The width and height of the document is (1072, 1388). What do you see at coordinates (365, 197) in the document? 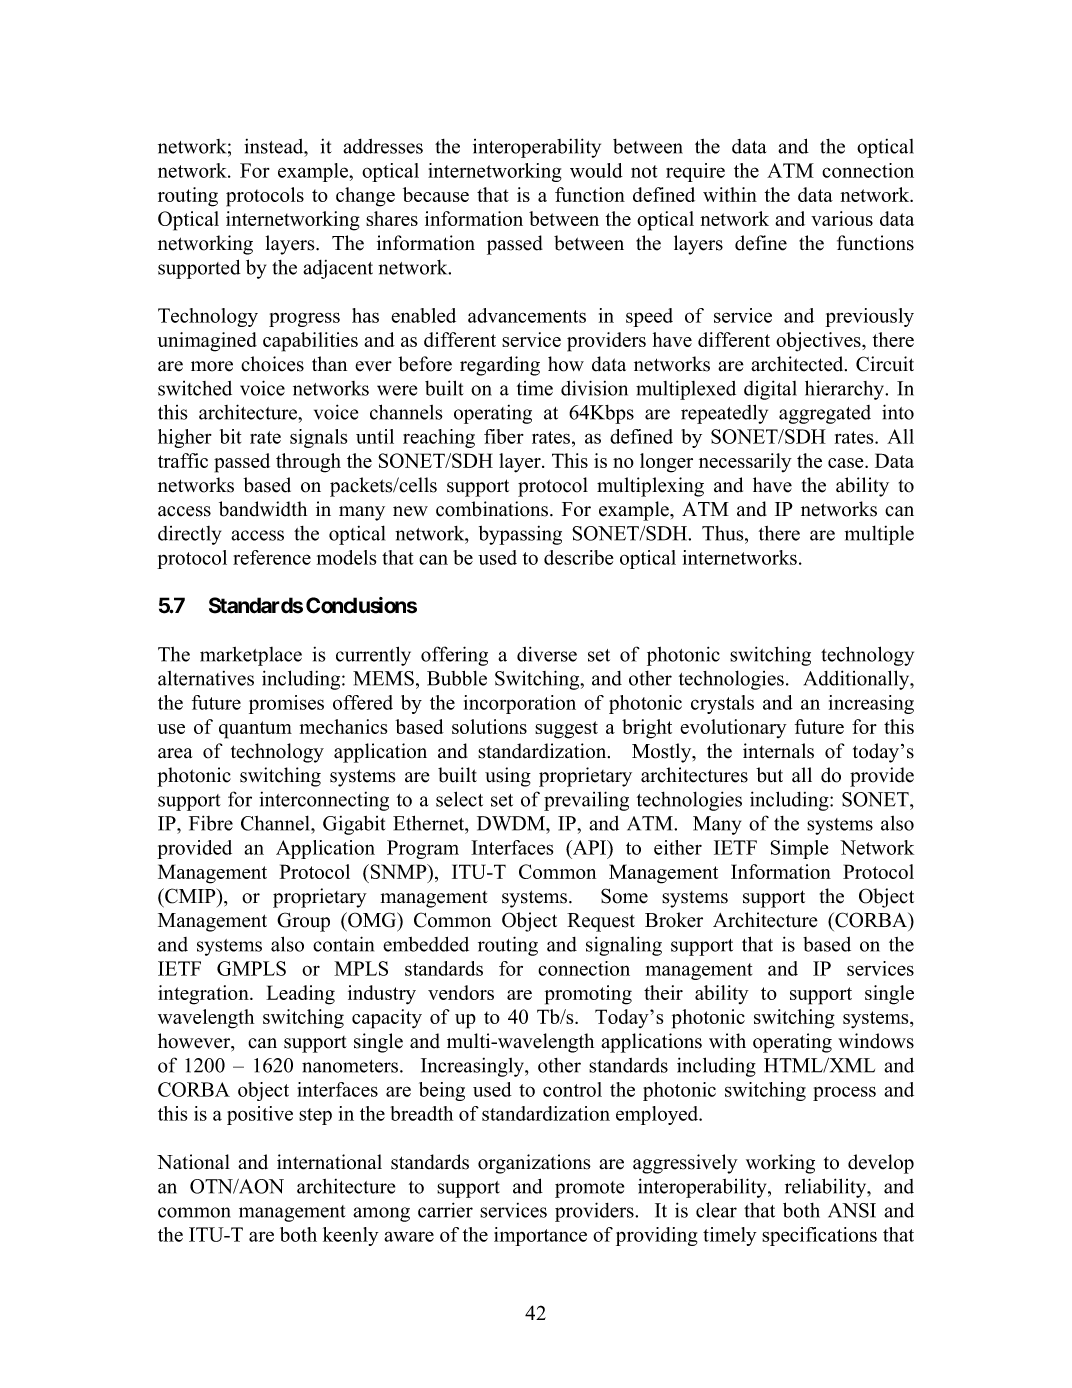
I see `change` at bounding box center [365, 197].
